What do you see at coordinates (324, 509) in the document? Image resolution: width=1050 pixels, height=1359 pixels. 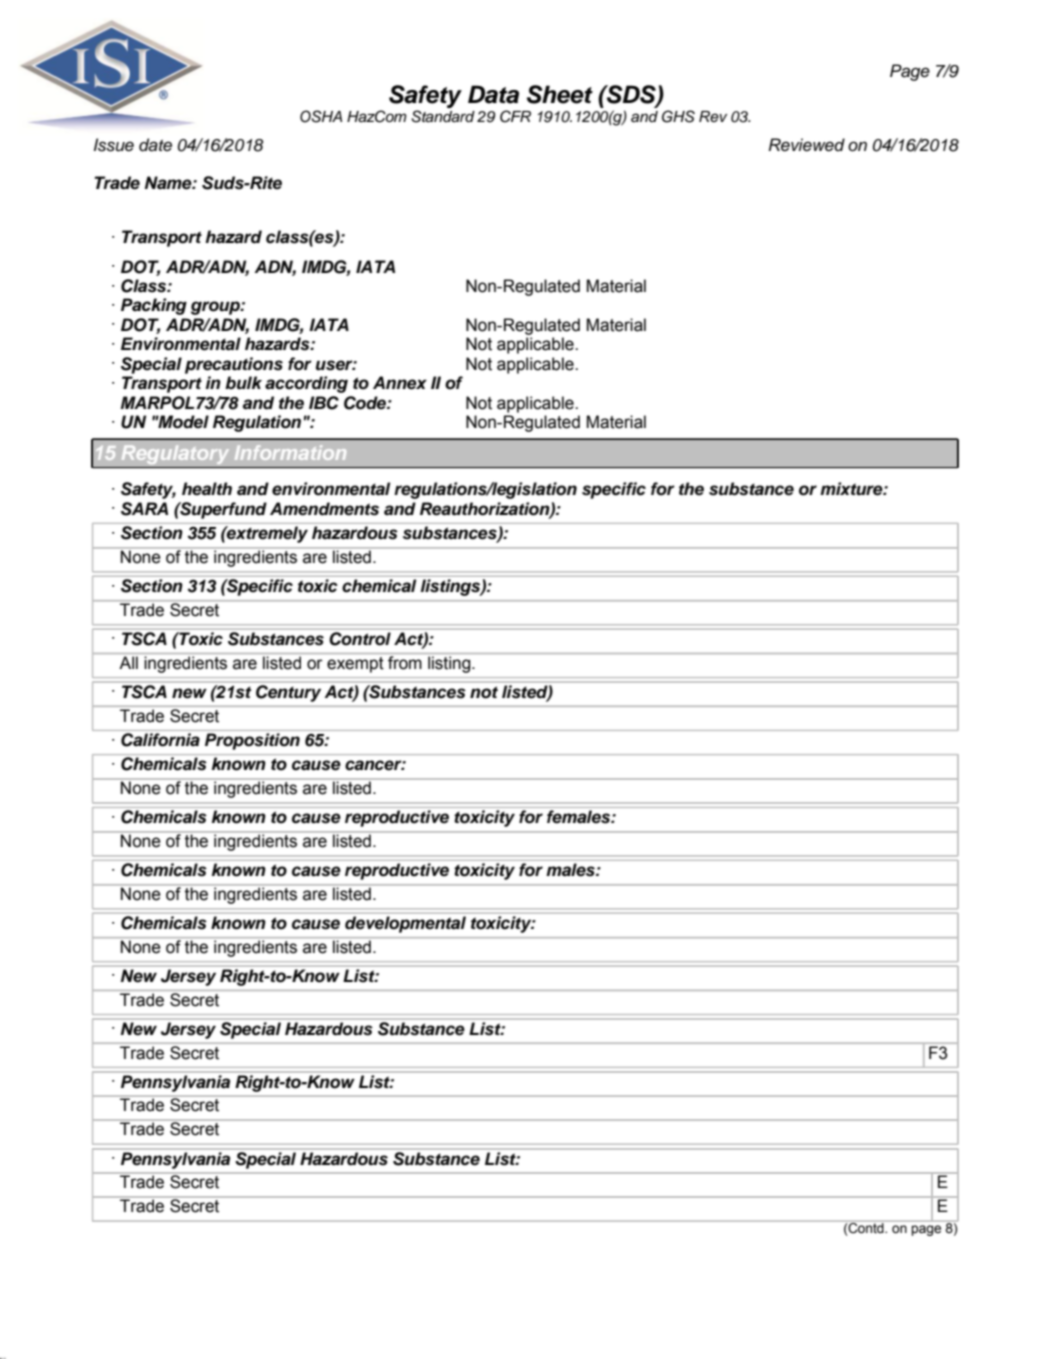 I see `Amendments` at bounding box center [324, 509].
